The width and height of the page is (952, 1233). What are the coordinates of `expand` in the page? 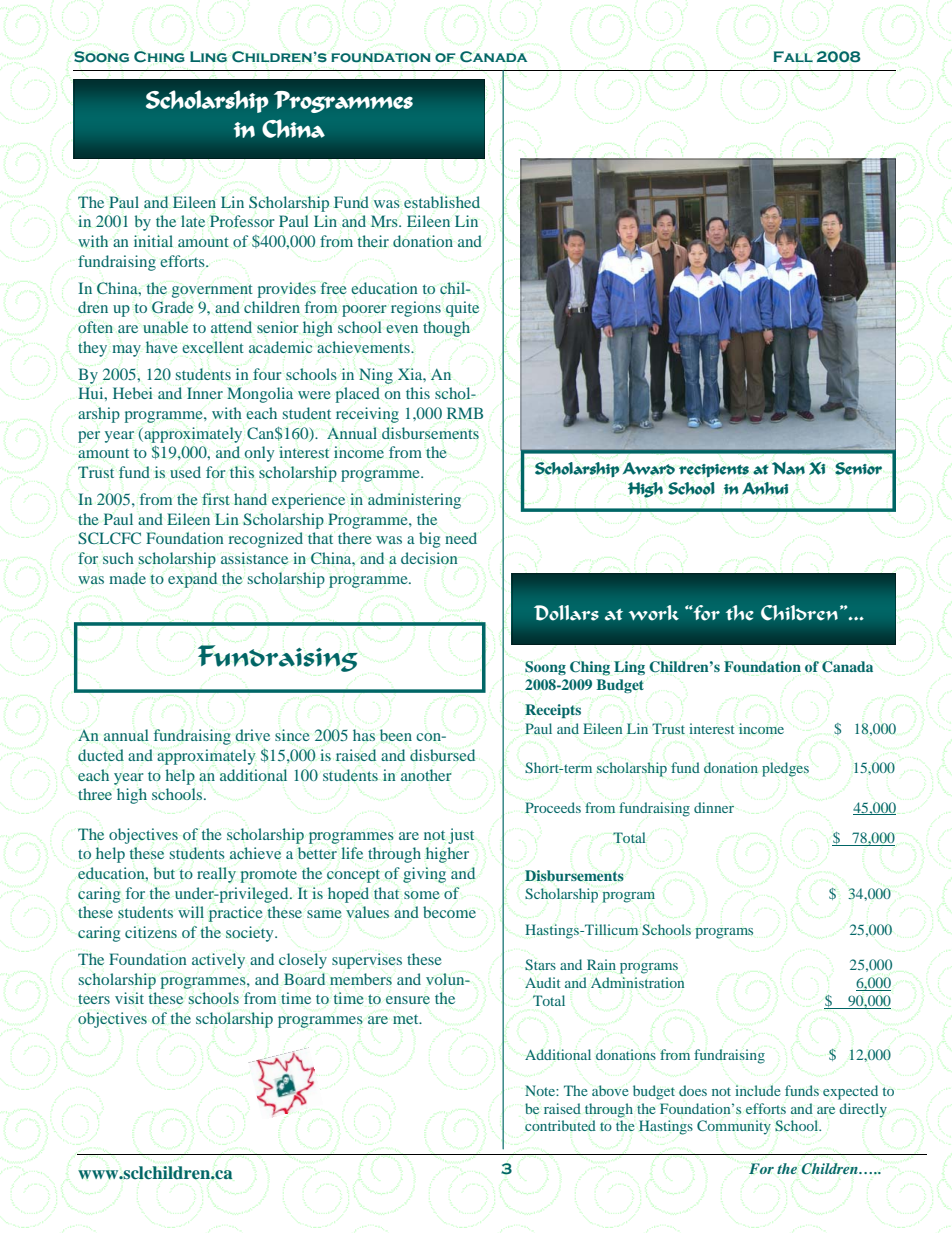 It's located at (192, 580).
